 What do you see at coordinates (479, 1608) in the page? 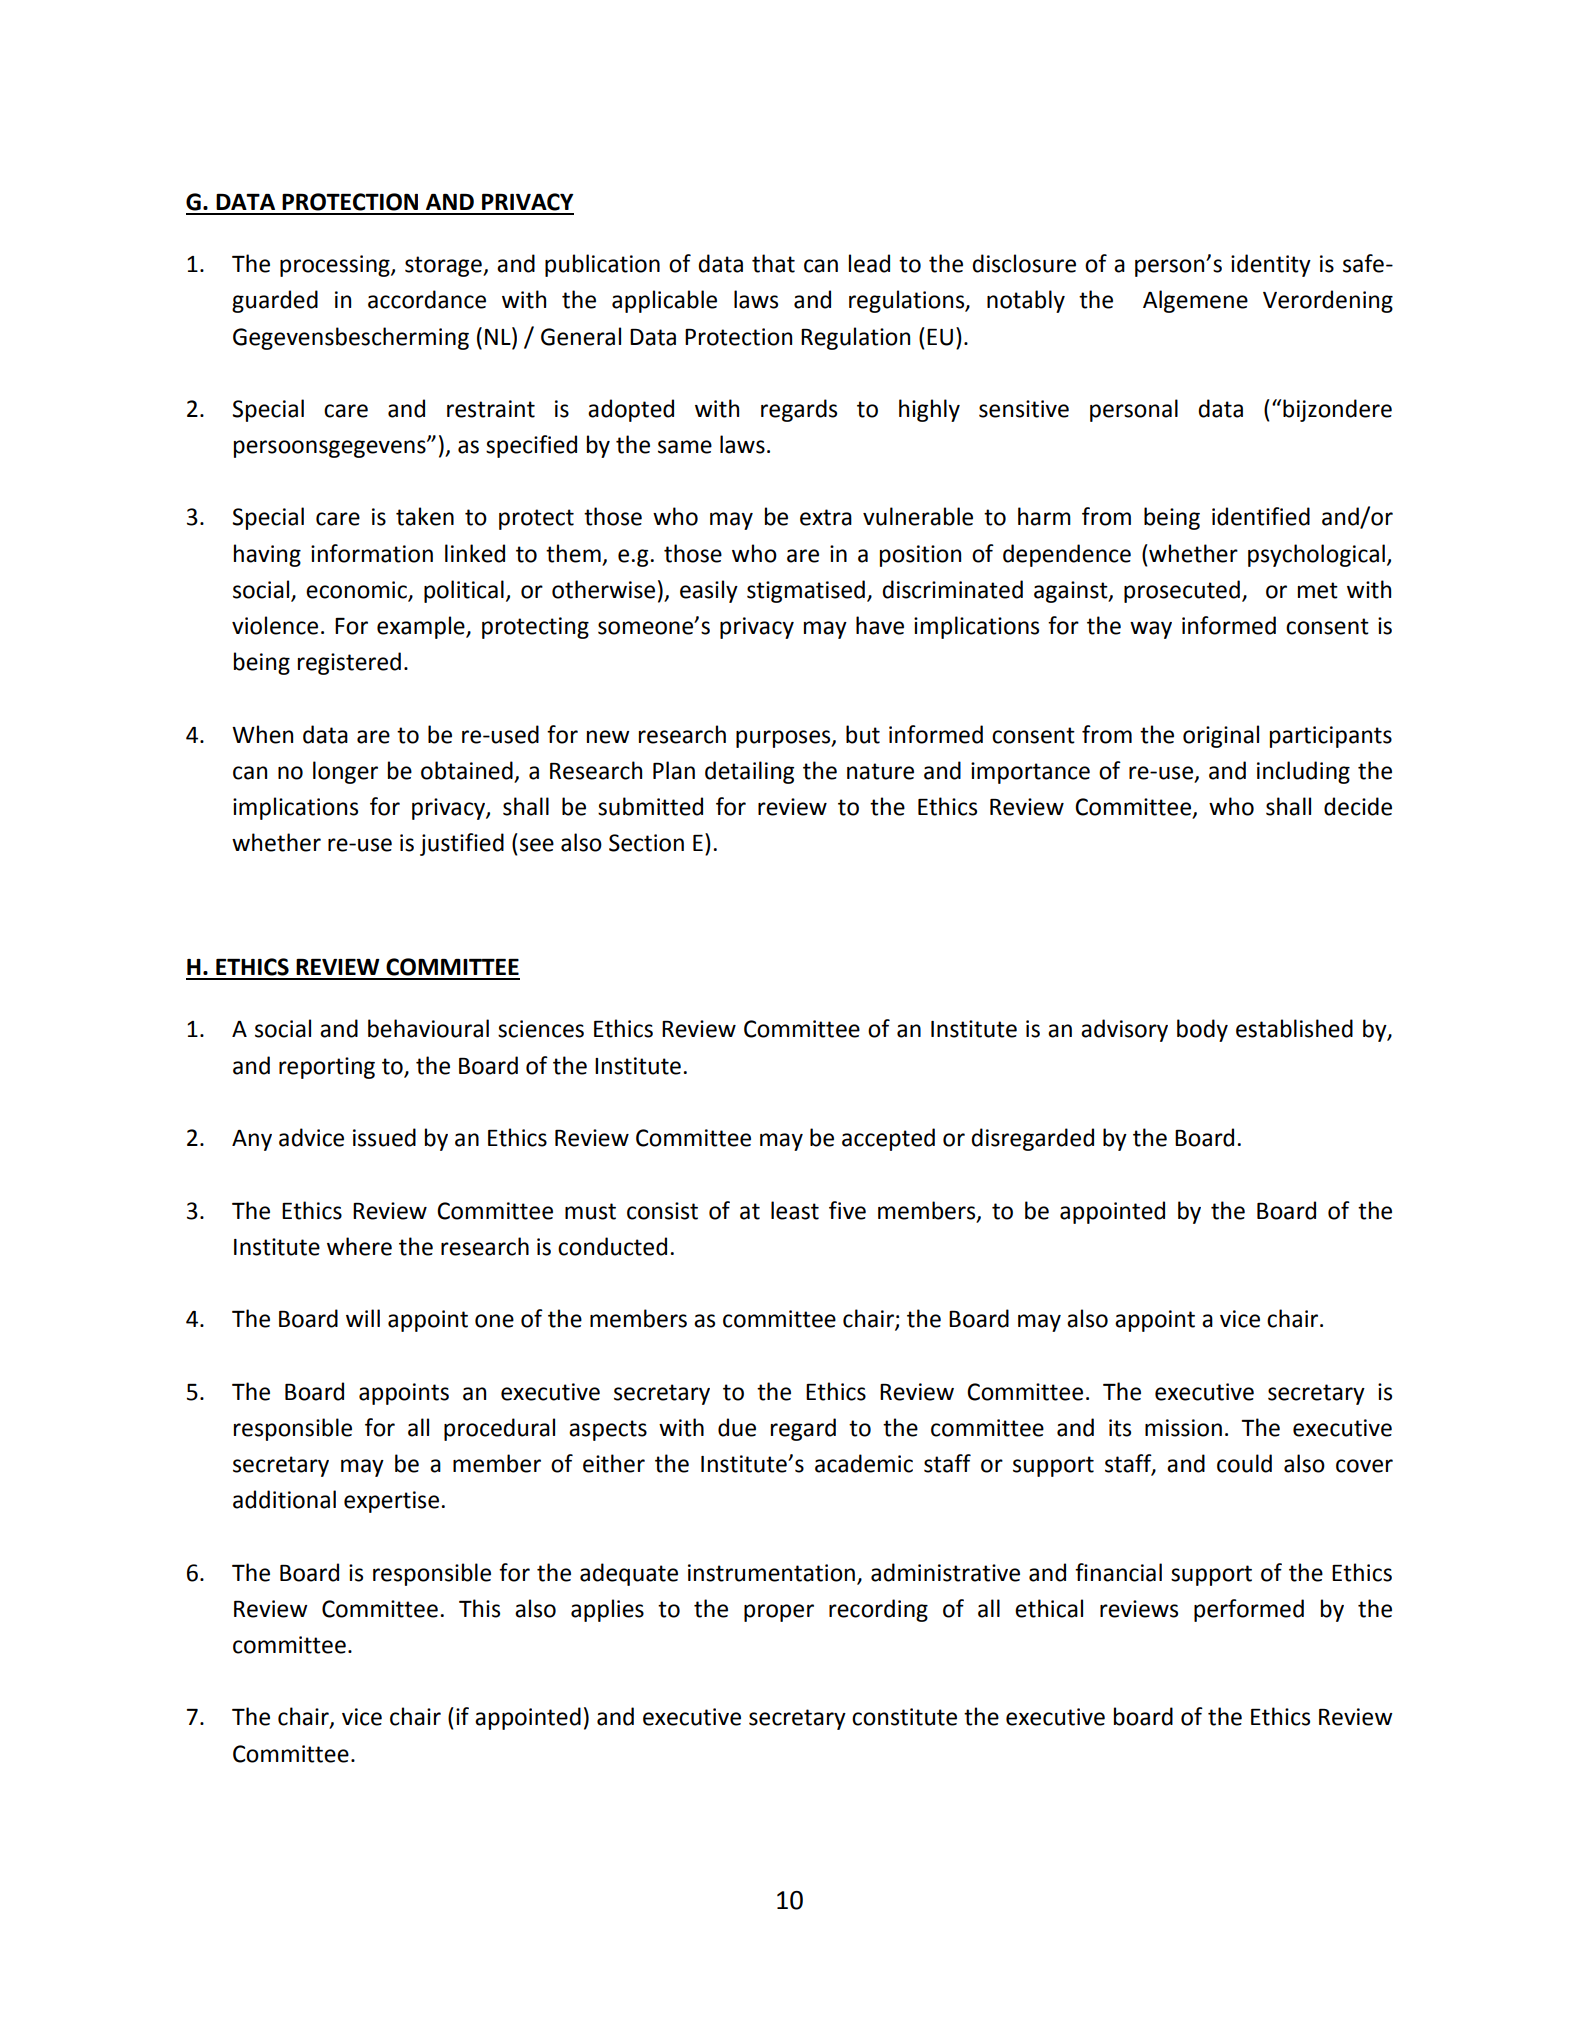
I see `This` at bounding box center [479, 1608].
